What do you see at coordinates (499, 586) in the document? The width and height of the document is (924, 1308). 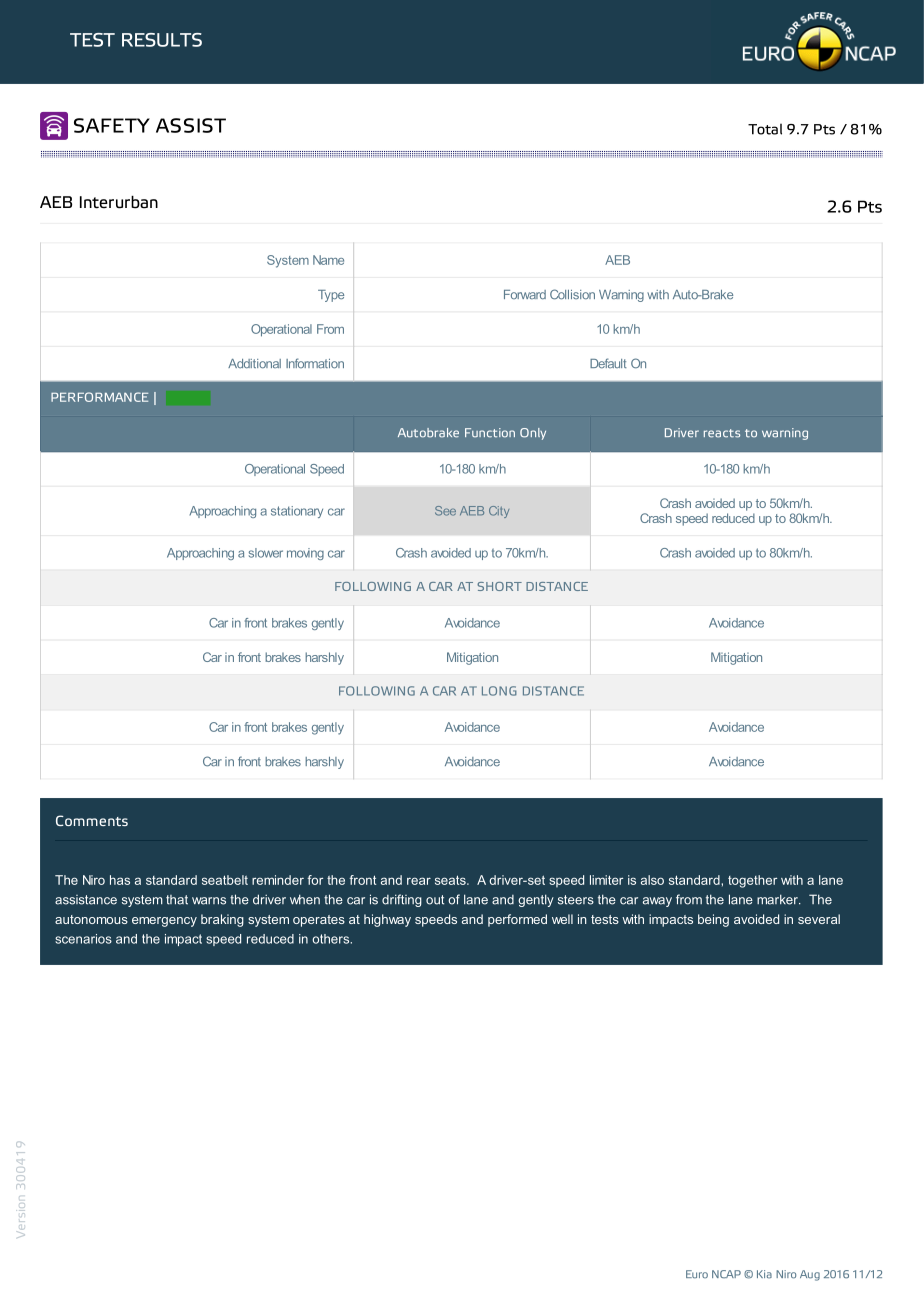 I see `SHORT` at bounding box center [499, 586].
